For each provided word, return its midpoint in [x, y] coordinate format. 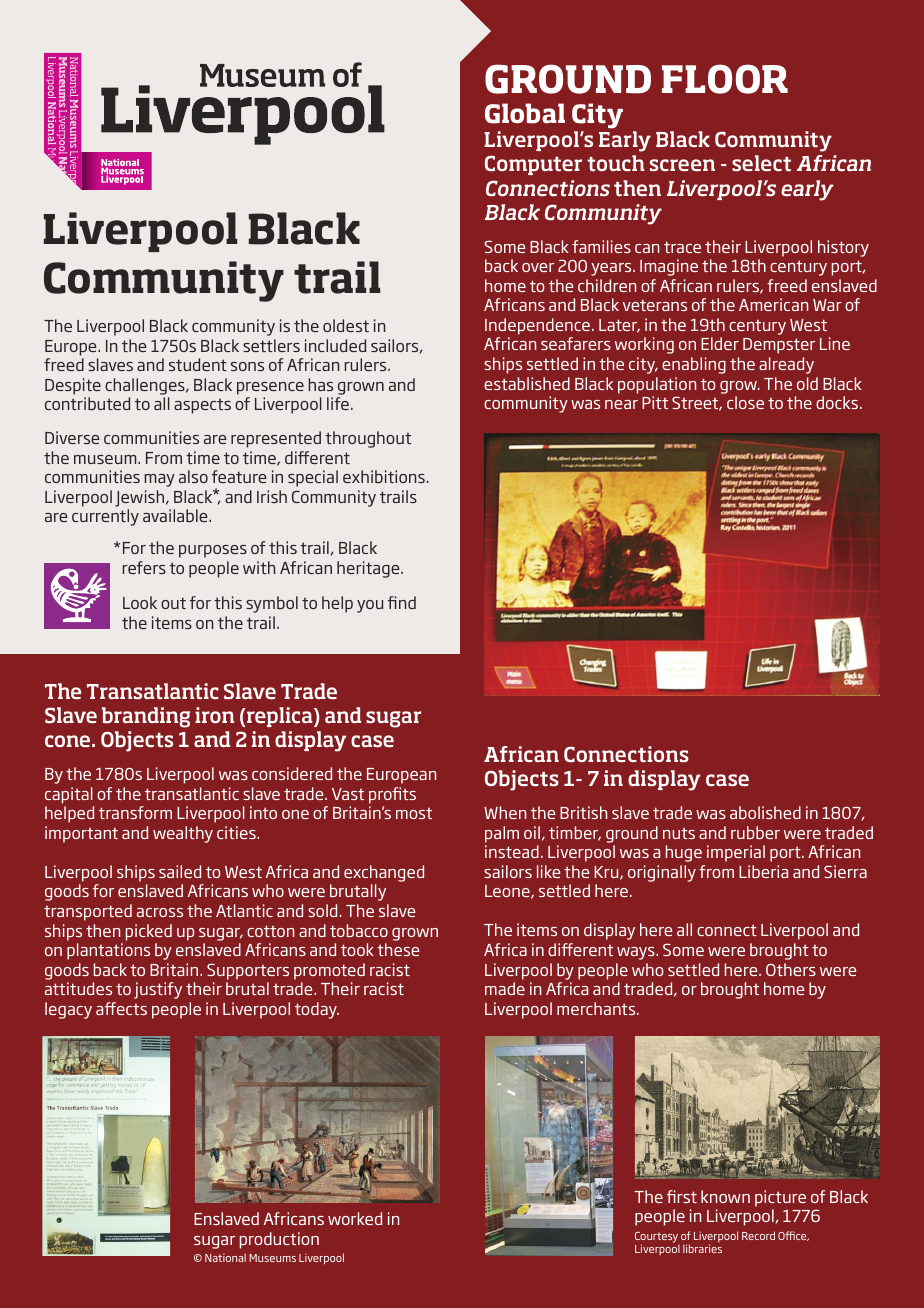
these [398, 949]
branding [146, 717]
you [370, 606]
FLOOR [725, 79]
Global [525, 113]
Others [791, 969]
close [745, 402]
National [225, 1257]
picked [149, 932]
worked [355, 1218]
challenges [146, 386]
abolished [765, 812]
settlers [271, 345]
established [527, 383]
